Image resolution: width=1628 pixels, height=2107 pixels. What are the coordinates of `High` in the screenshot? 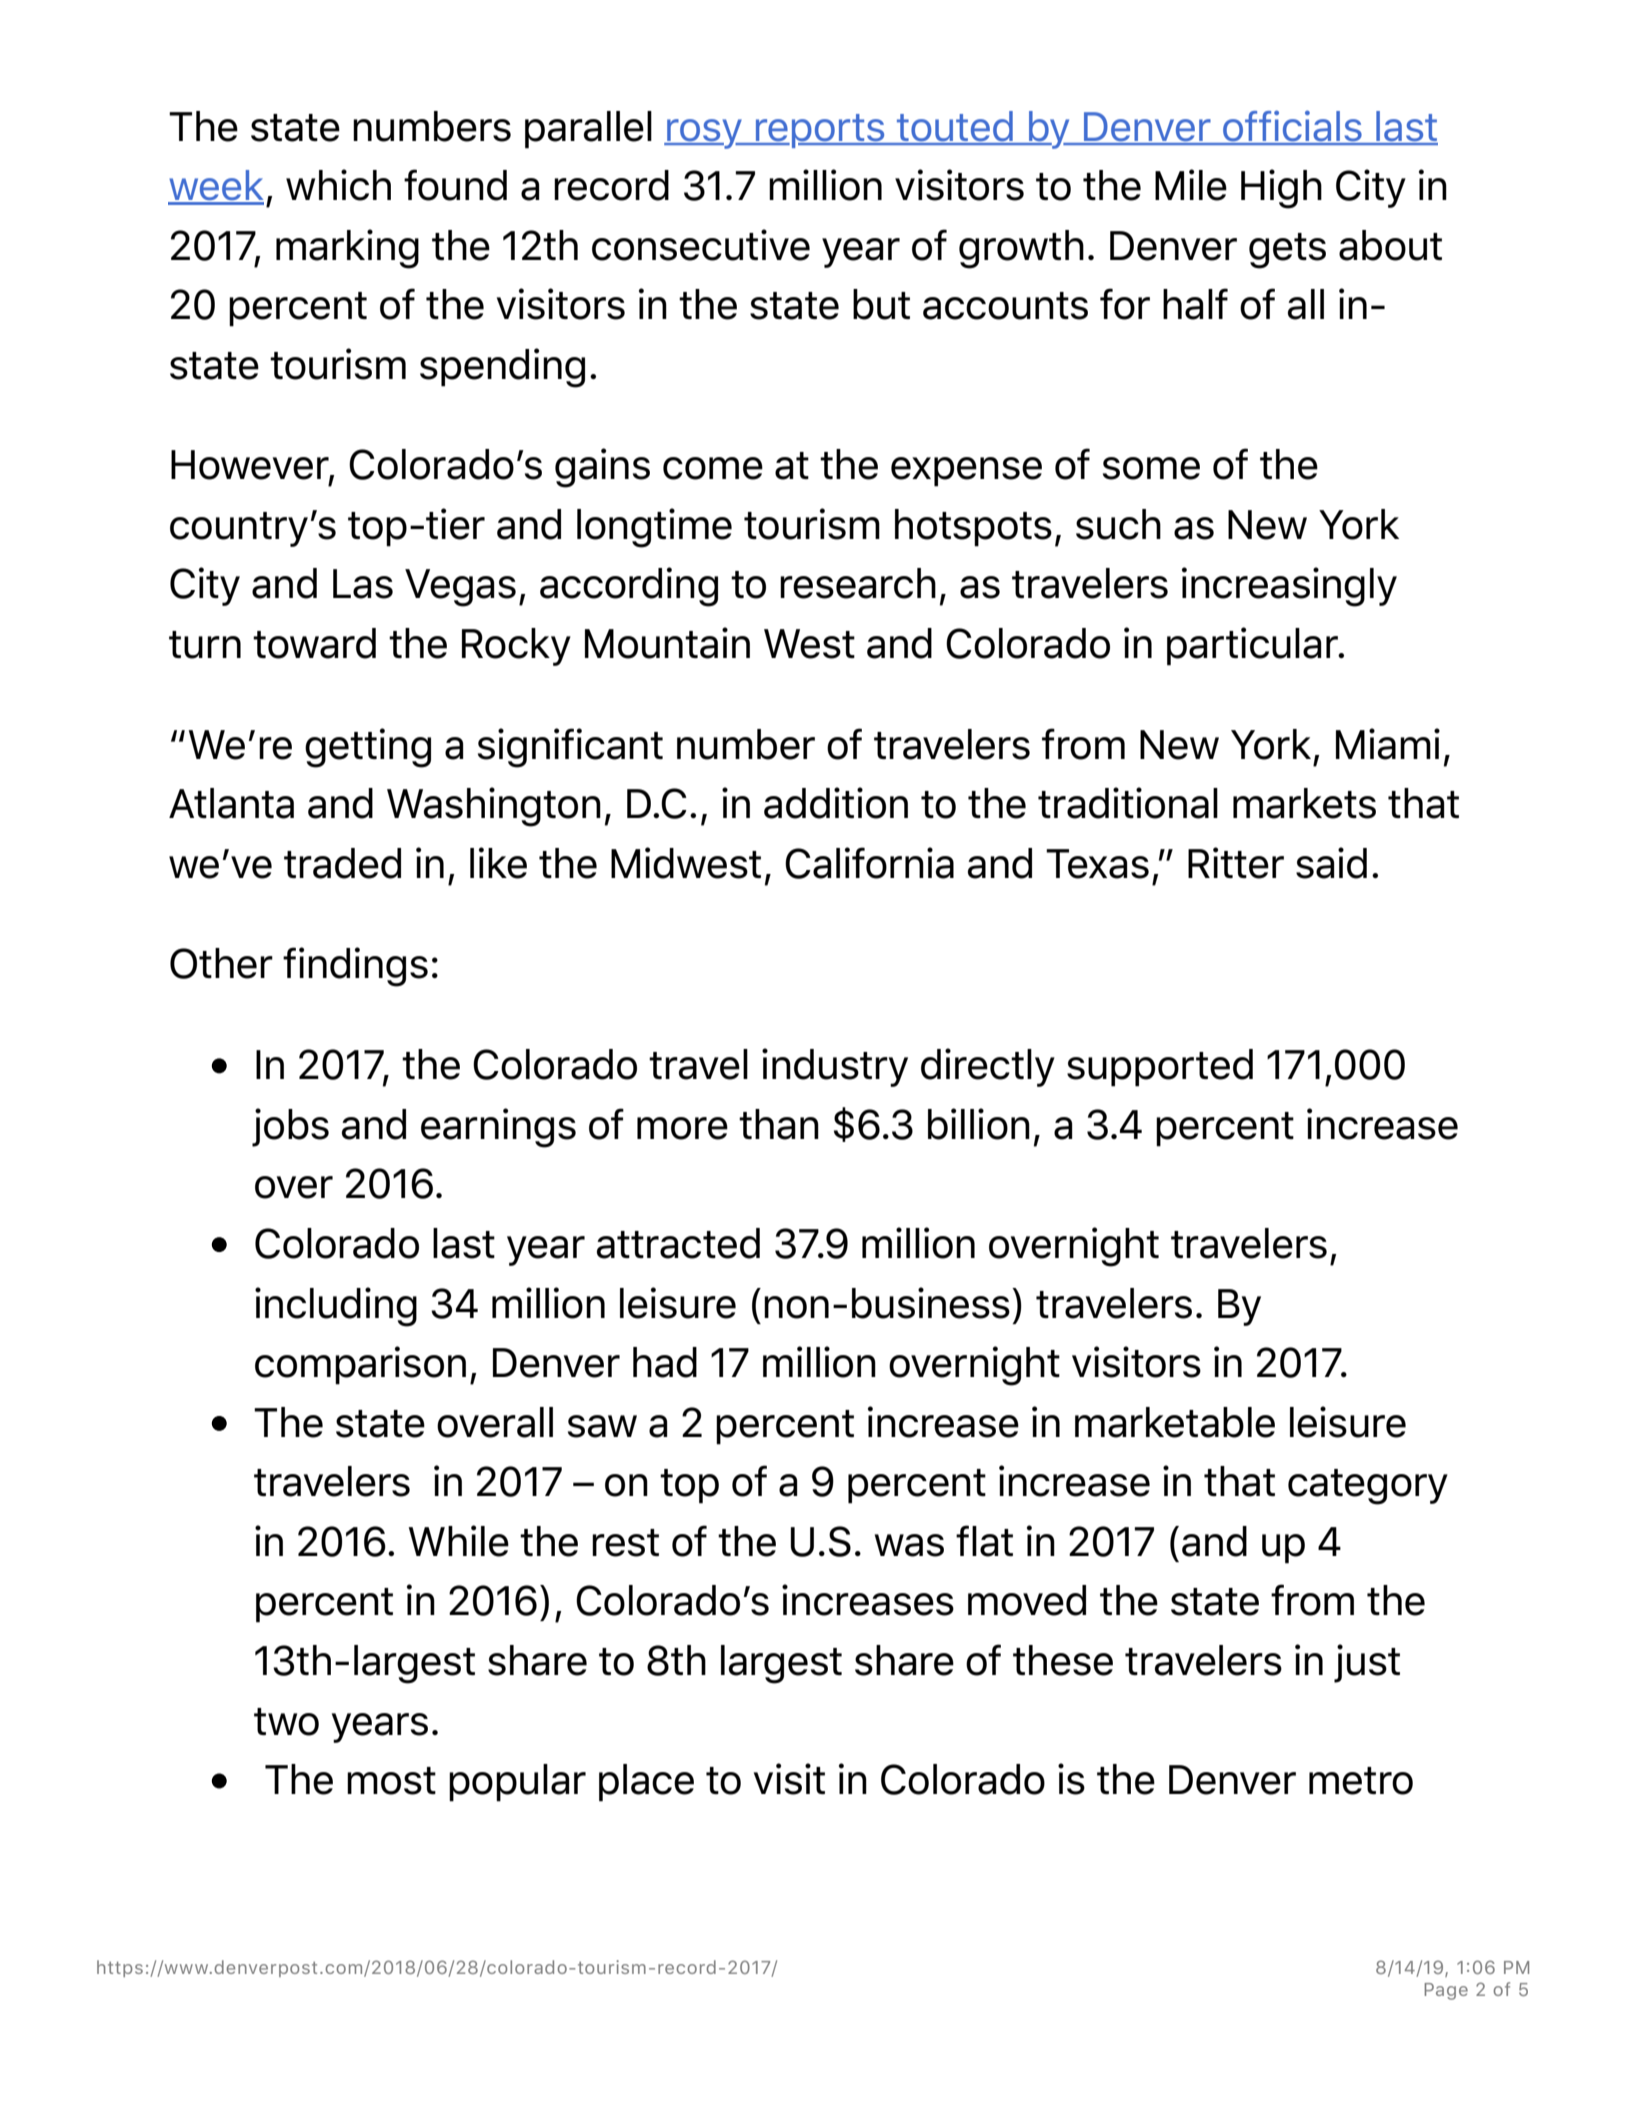 It's located at (1281, 189).
